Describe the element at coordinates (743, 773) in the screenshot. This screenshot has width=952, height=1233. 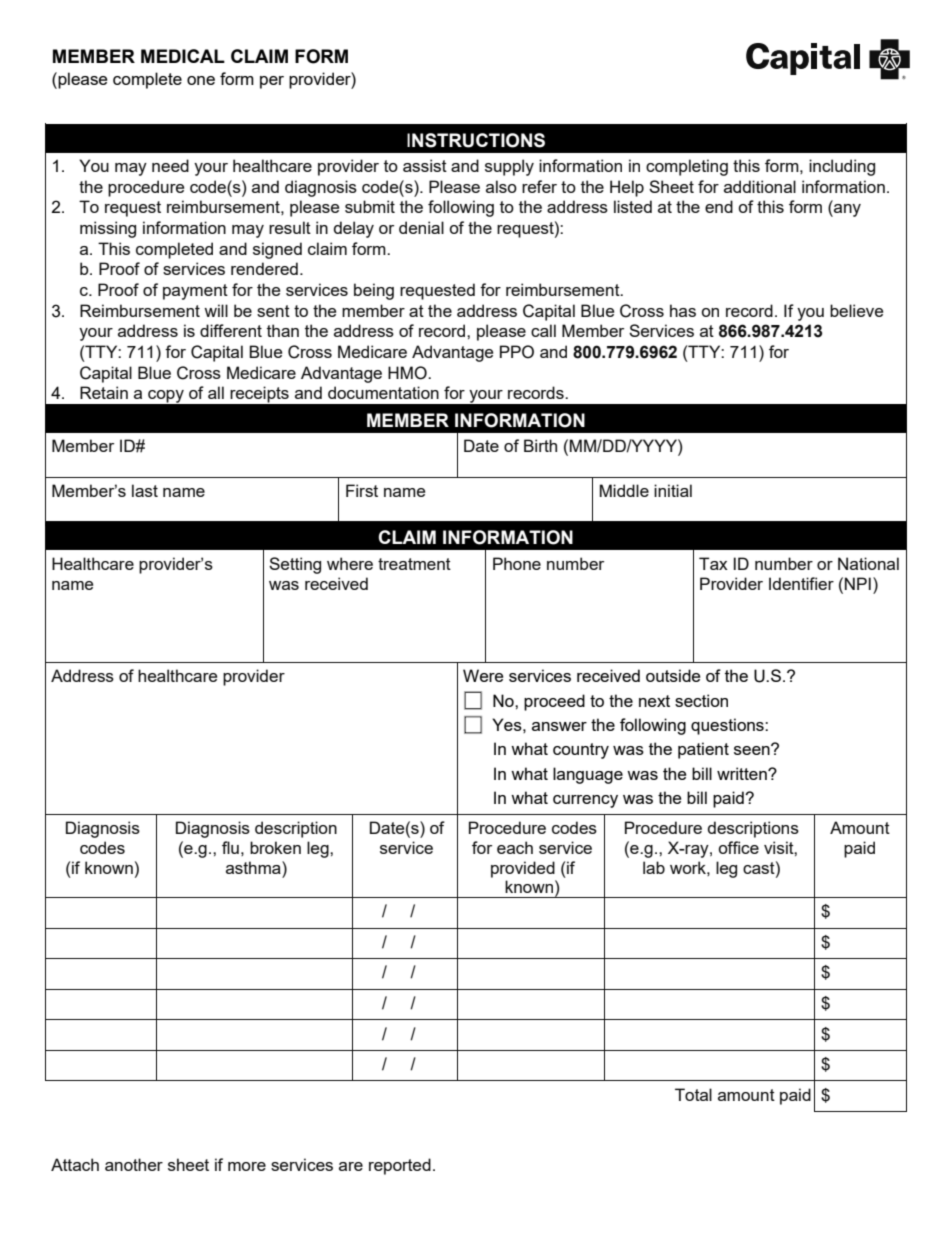
I see `written` at that location.
